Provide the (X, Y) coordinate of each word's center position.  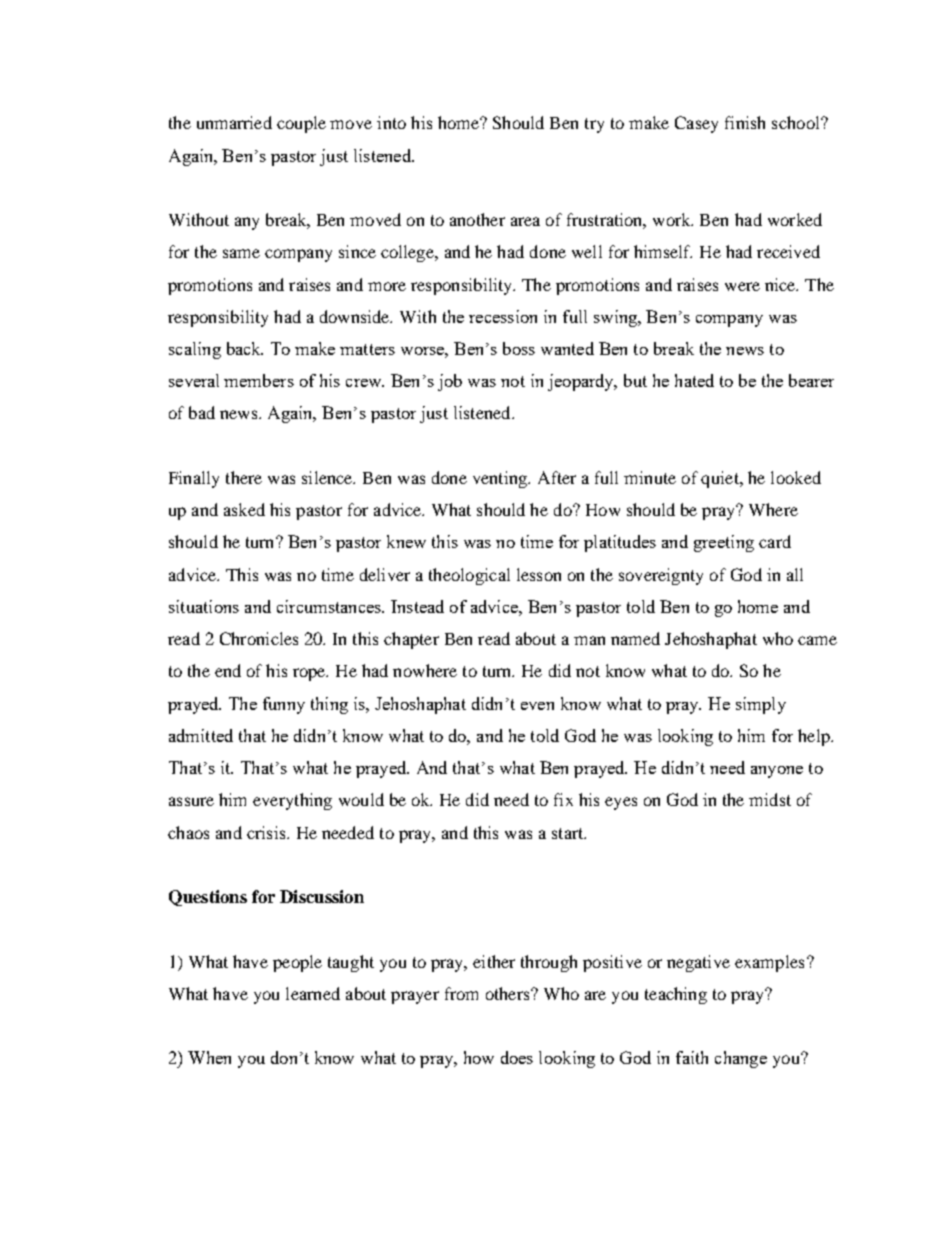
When (209, 1057)
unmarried (234, 122)
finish (745, 122)
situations (204, 606)
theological (469, 576)
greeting (724, 543)
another (477, 219)
